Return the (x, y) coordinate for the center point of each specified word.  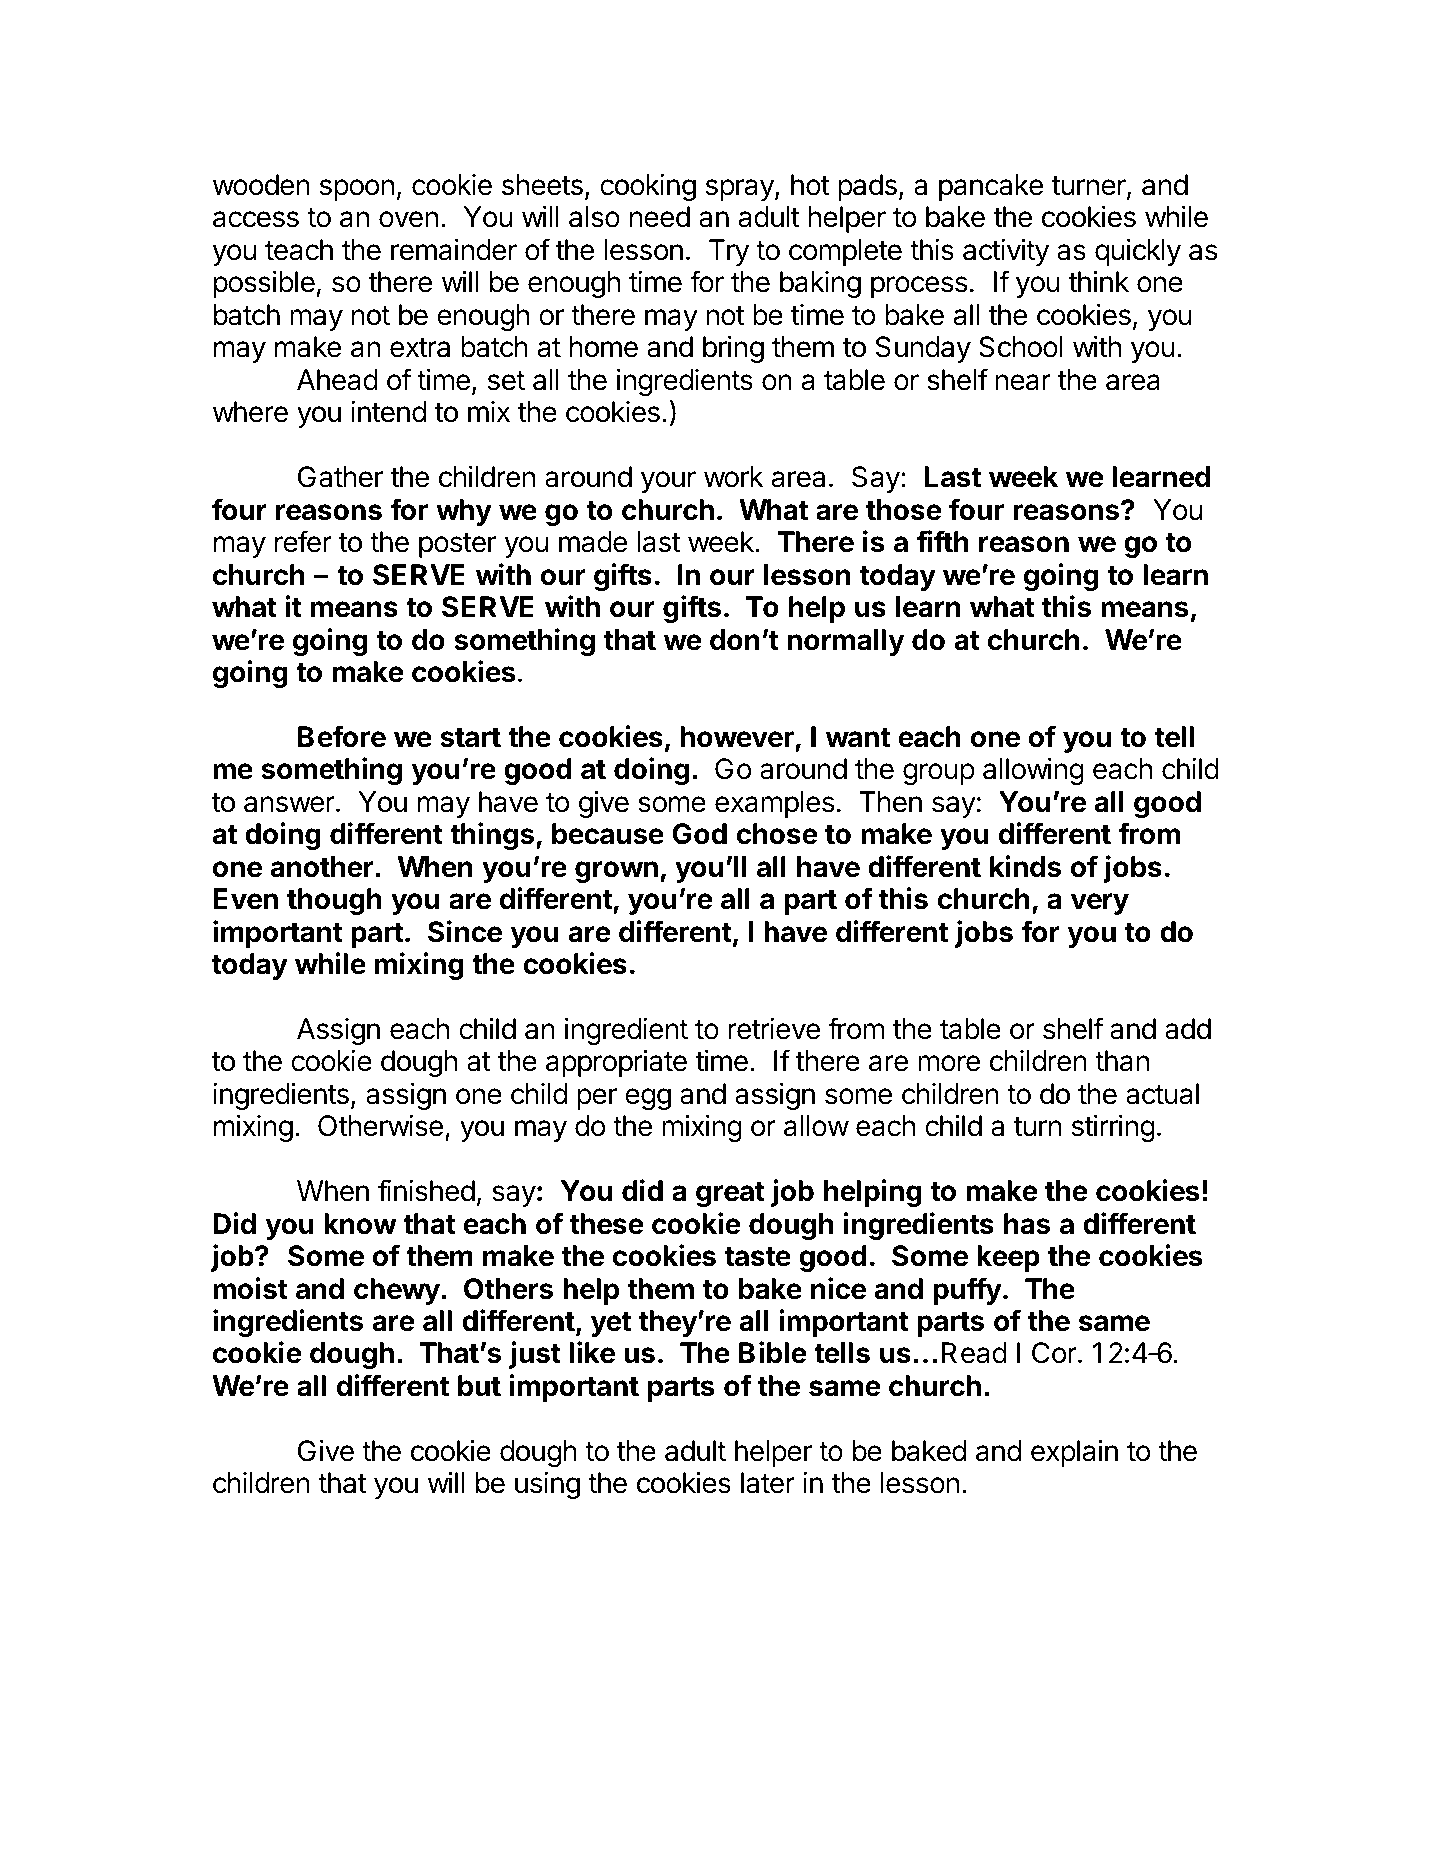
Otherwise (380, 1126)
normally (846, 642)
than (1122, 1061)
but (479, 1386)
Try (729, 252)
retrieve (774, 1029)
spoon (357, 190)
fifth (942, 541)
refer (303, 541)
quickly (1138, 252)
